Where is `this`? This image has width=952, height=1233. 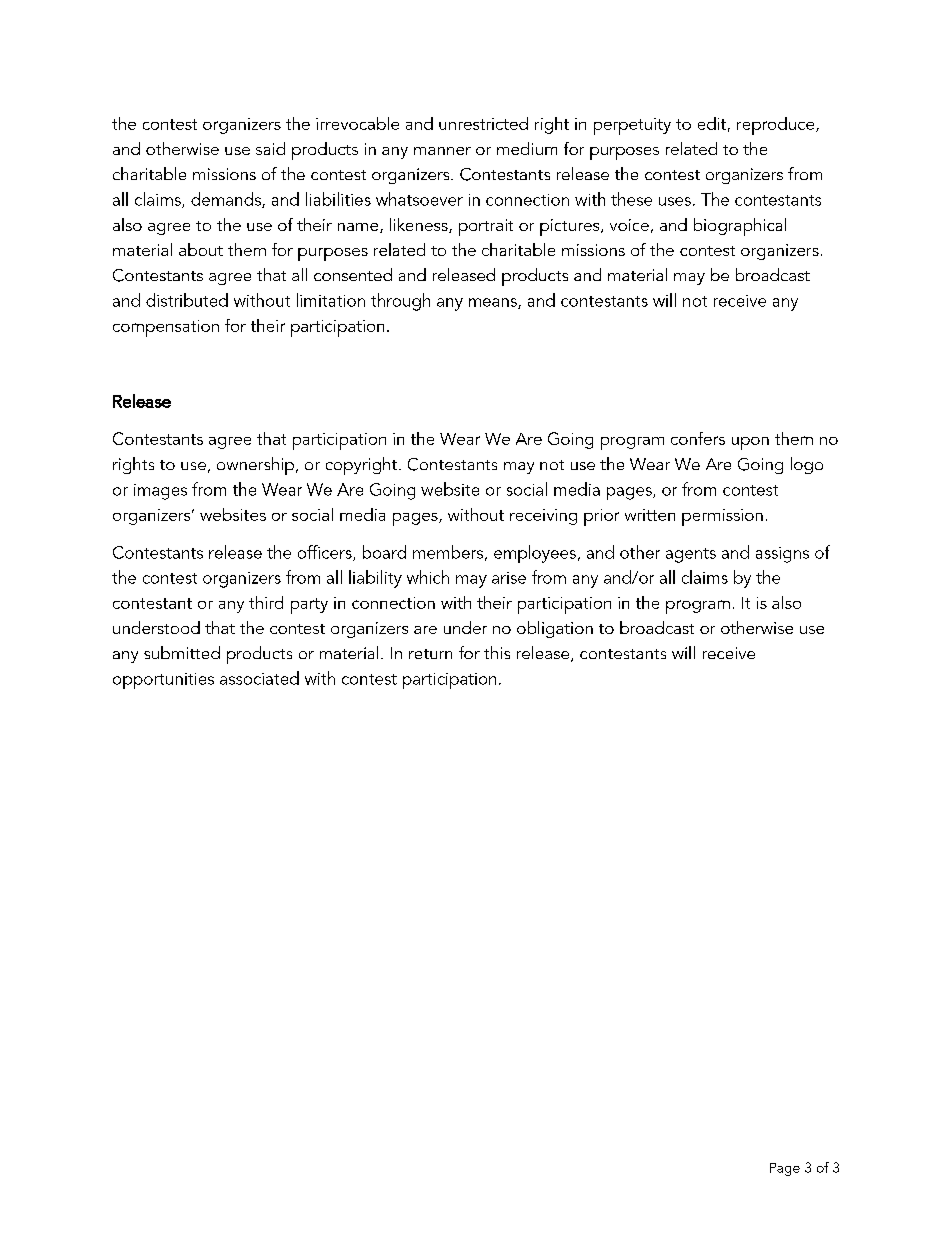
this is located at coordinates (497, 652).
